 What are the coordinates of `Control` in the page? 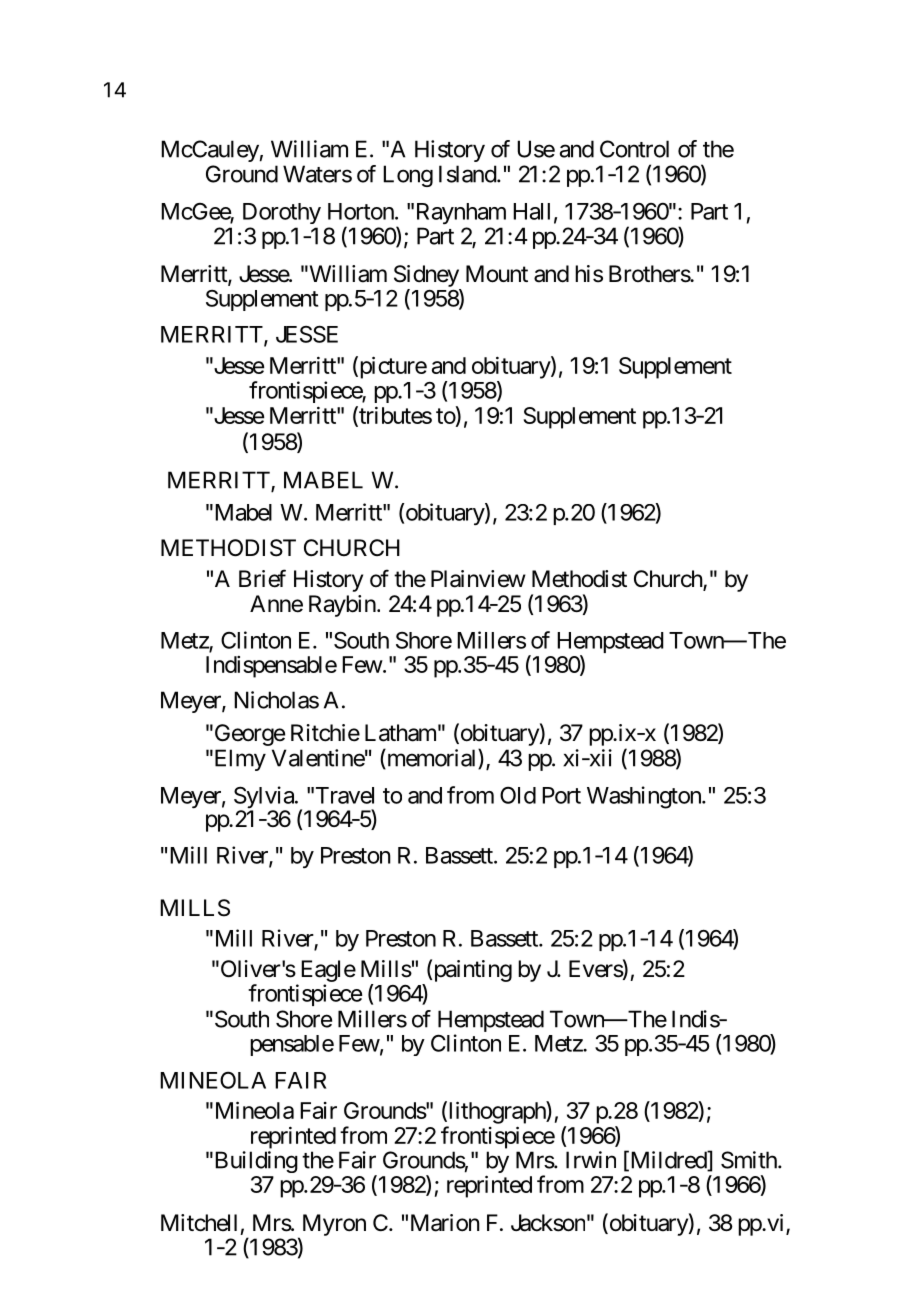 It's located at (634, 149).
